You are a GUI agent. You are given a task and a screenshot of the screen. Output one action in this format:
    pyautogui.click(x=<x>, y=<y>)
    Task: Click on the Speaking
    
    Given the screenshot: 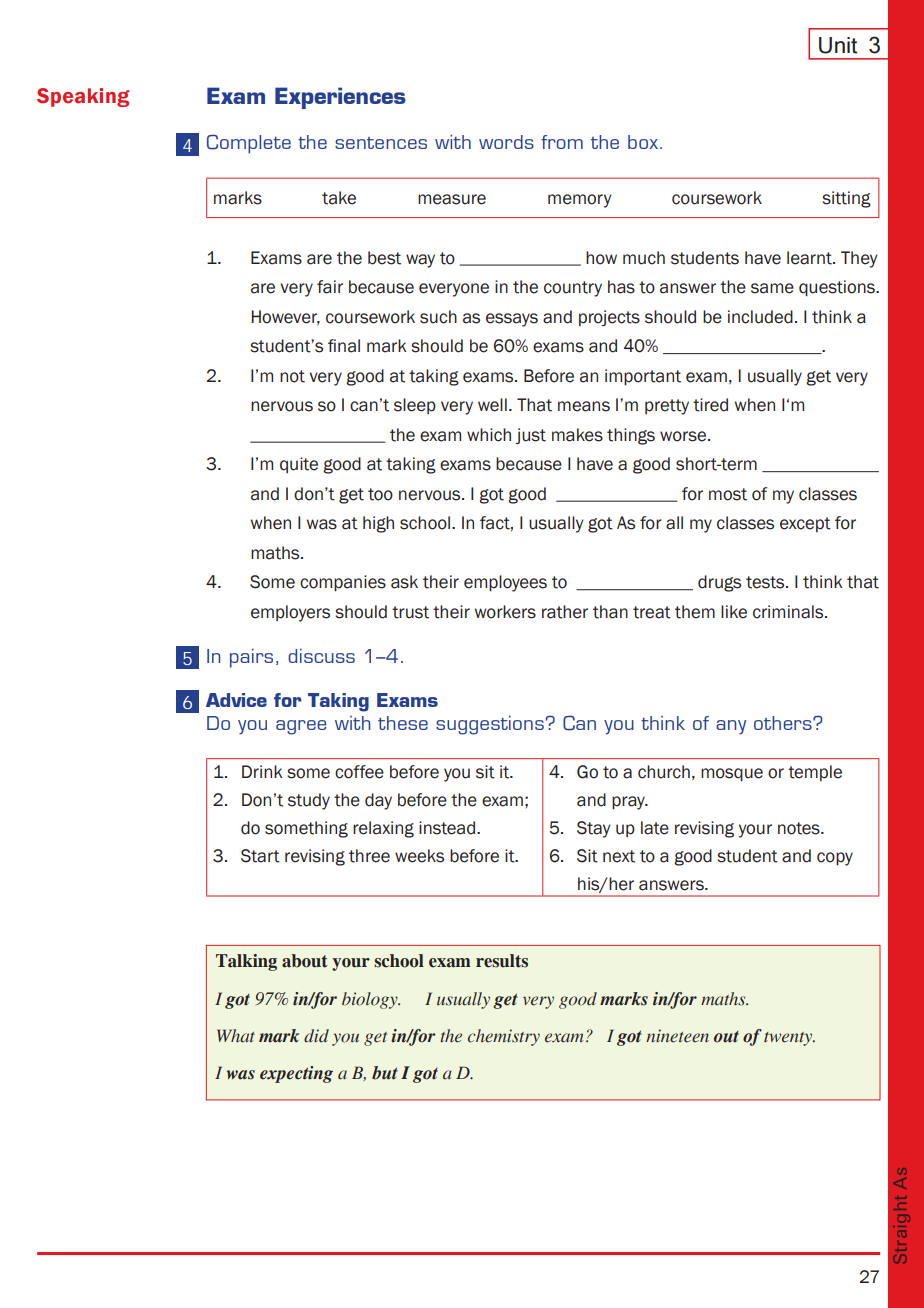 What is the action you would take?
    pyautogui.click(x=83, y=97)
